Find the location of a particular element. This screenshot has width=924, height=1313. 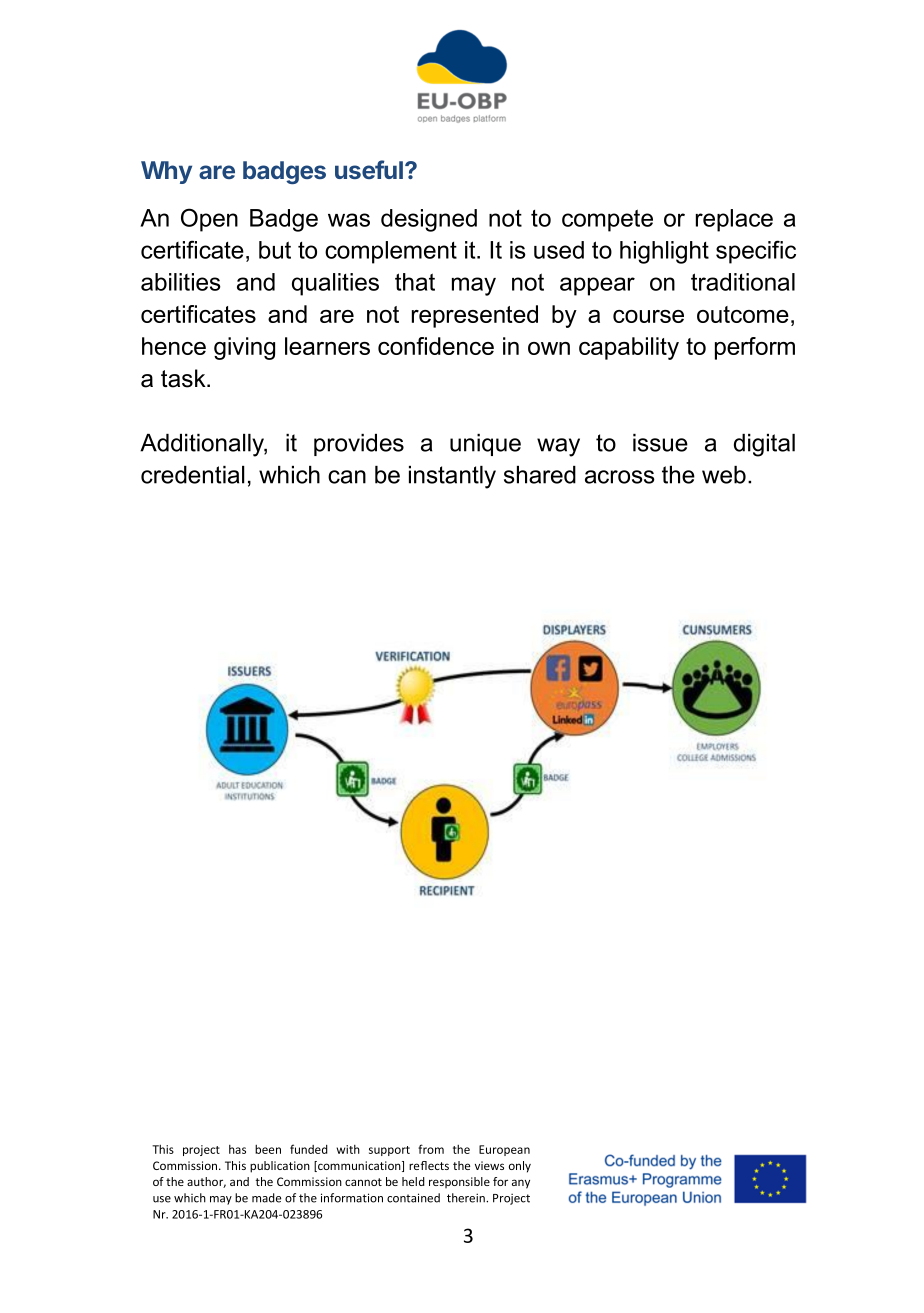

designed is located at coordinates (429, 220).
